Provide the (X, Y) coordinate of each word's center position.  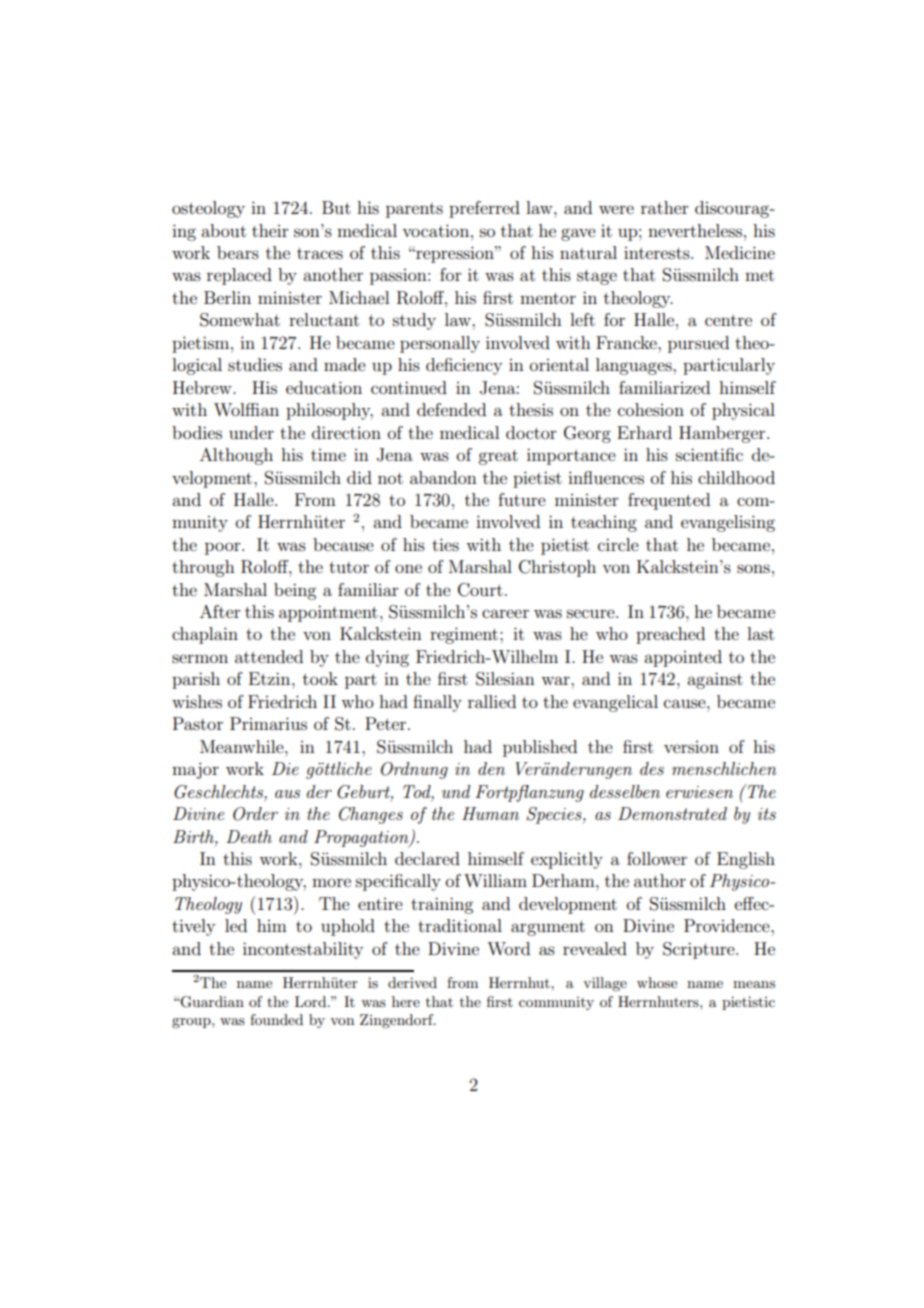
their (270, 230)
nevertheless (696, 230)
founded (276, 1019)
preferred (484, 209)
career (505, 613)
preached (670, 635)
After (220, 611)
